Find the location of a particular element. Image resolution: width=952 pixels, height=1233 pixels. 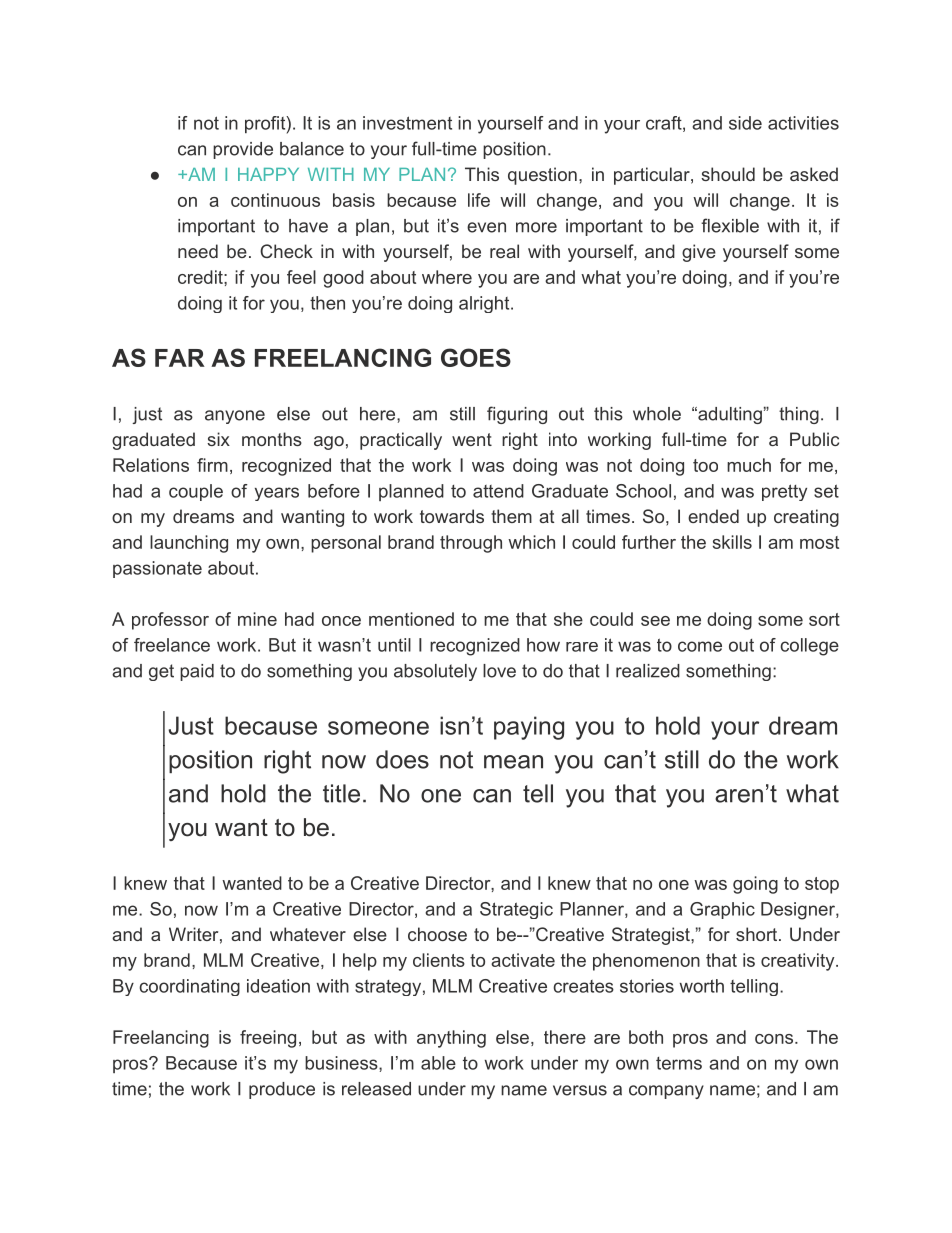

should is located at coordinates (728, 174).
